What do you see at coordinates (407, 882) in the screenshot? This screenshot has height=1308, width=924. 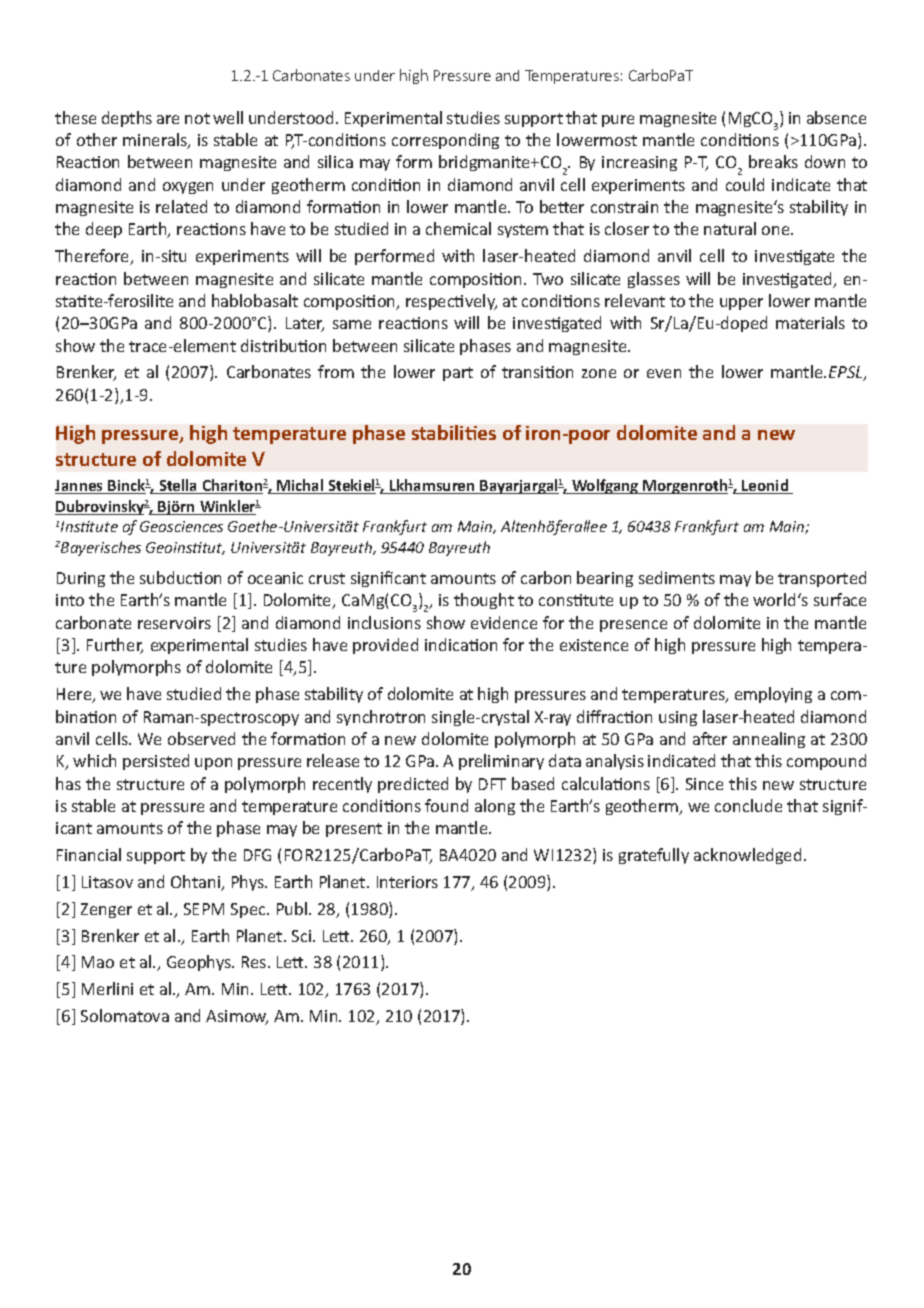 I see `Interiors` at bounding box center [407, 882].
